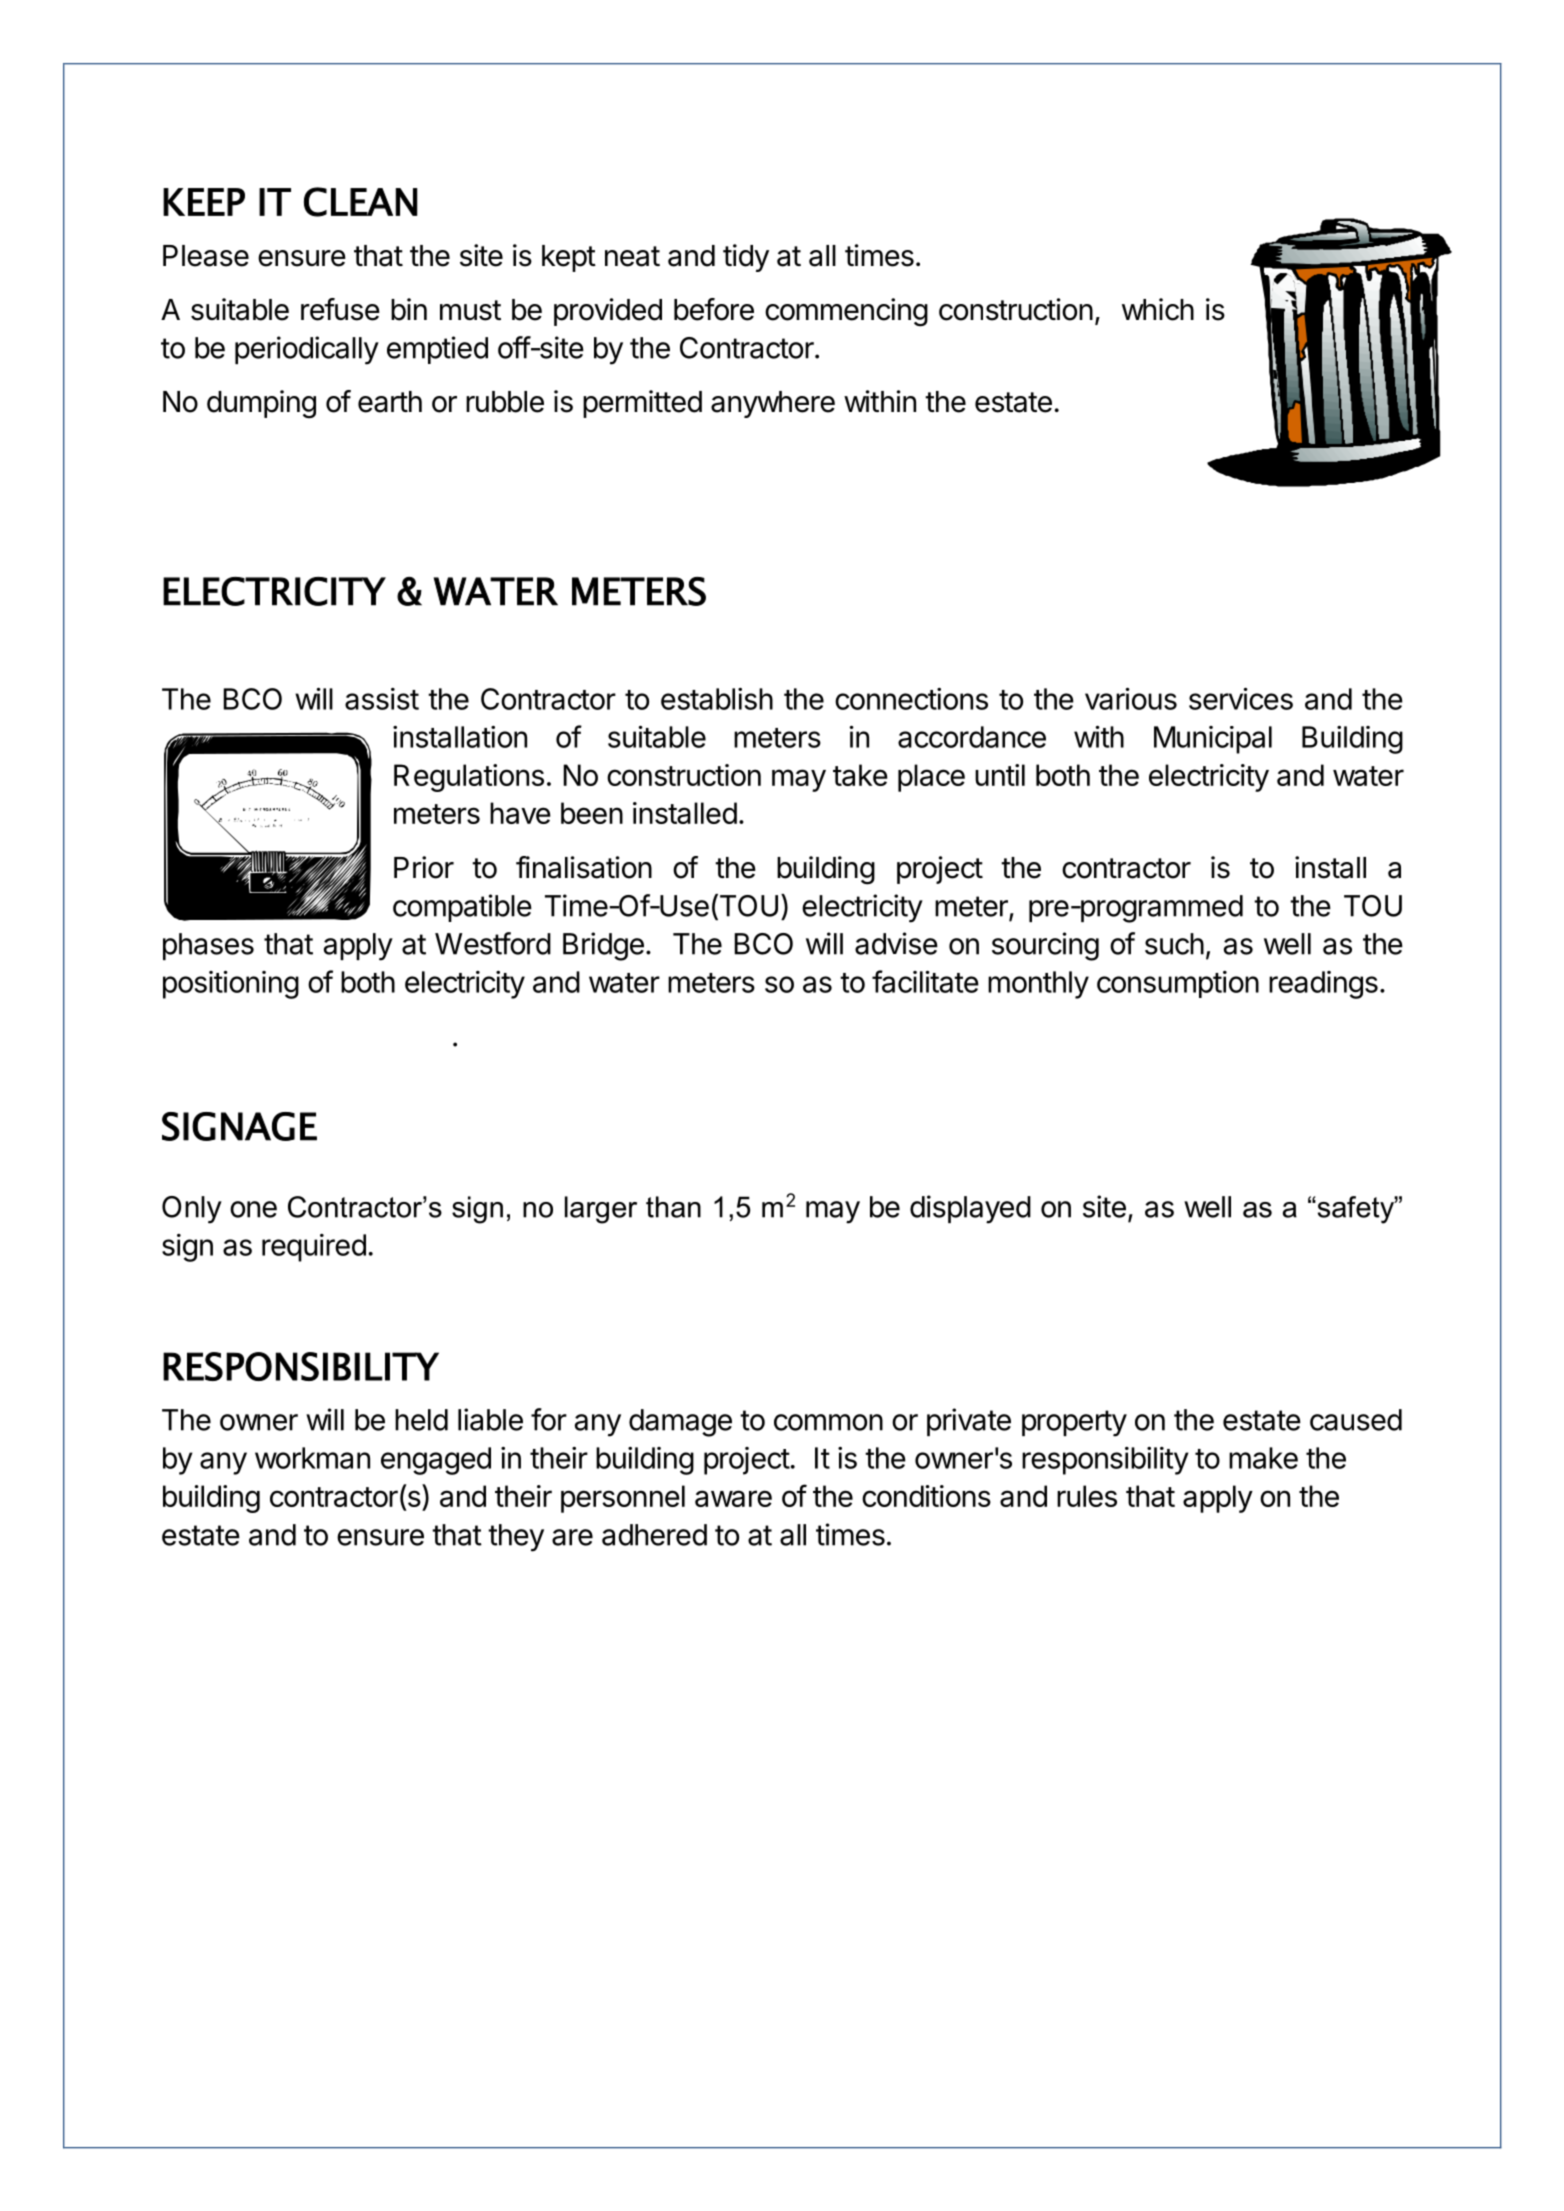 This document has width=1564, height=2211. Describe the element at coordinates (314, 1248) in the document. I see `required` at that location.
